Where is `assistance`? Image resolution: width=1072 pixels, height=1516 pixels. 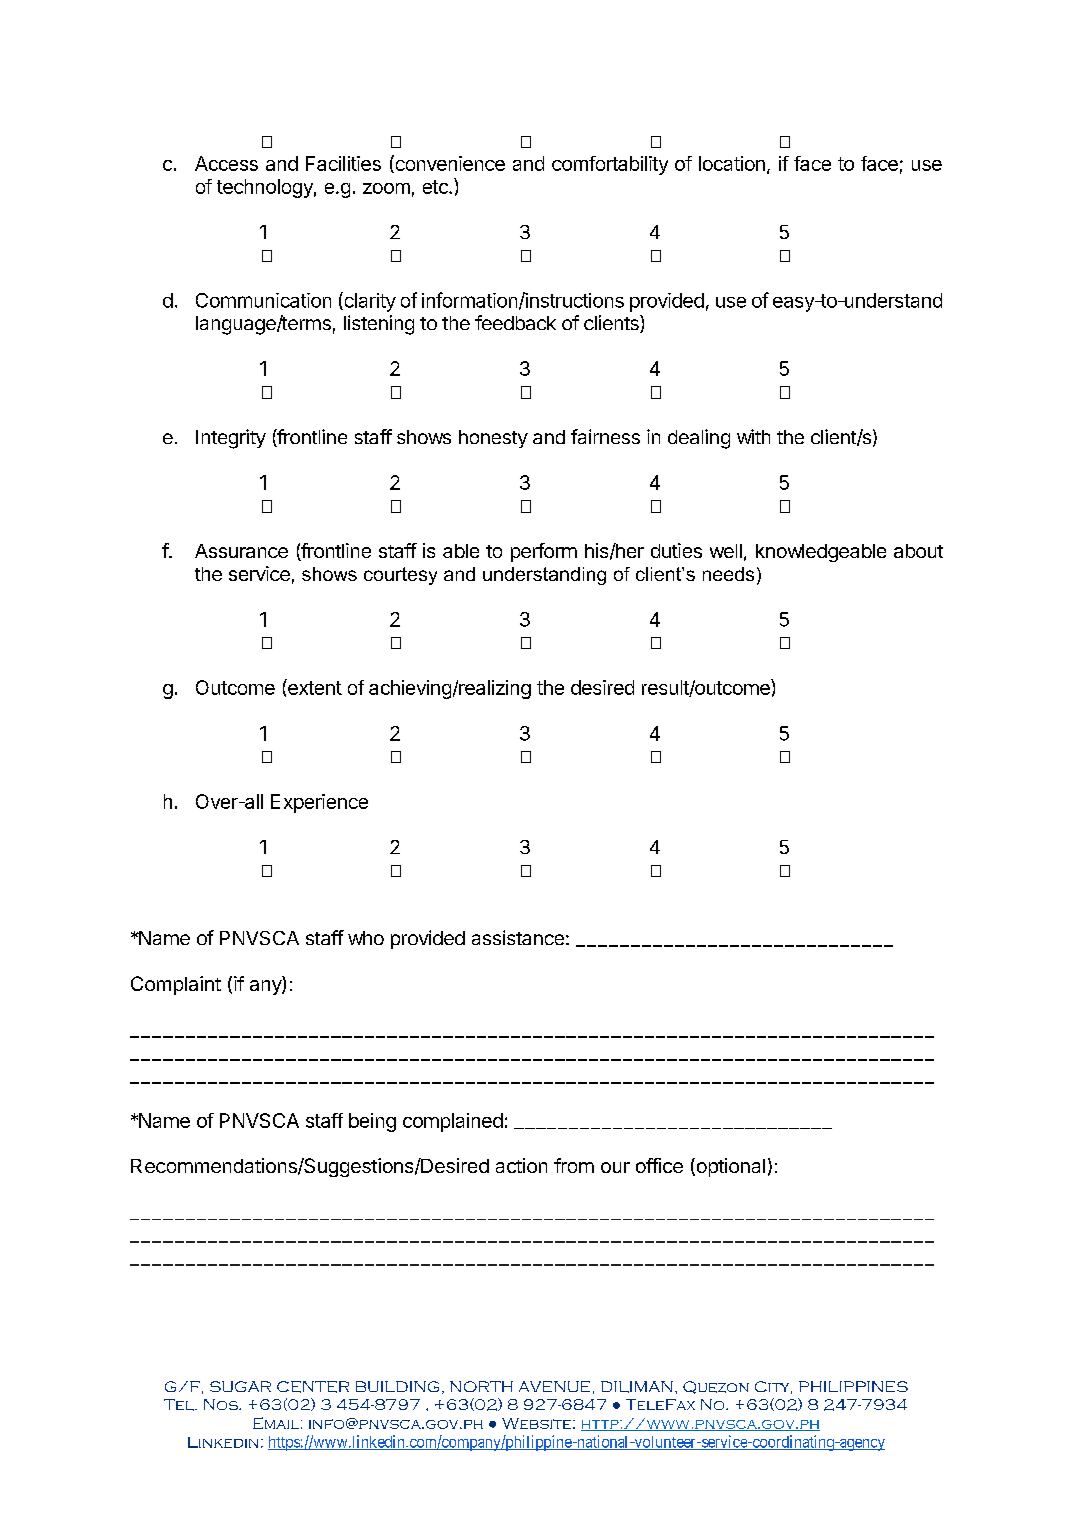
assistance is located at coordinates (518, 937).
